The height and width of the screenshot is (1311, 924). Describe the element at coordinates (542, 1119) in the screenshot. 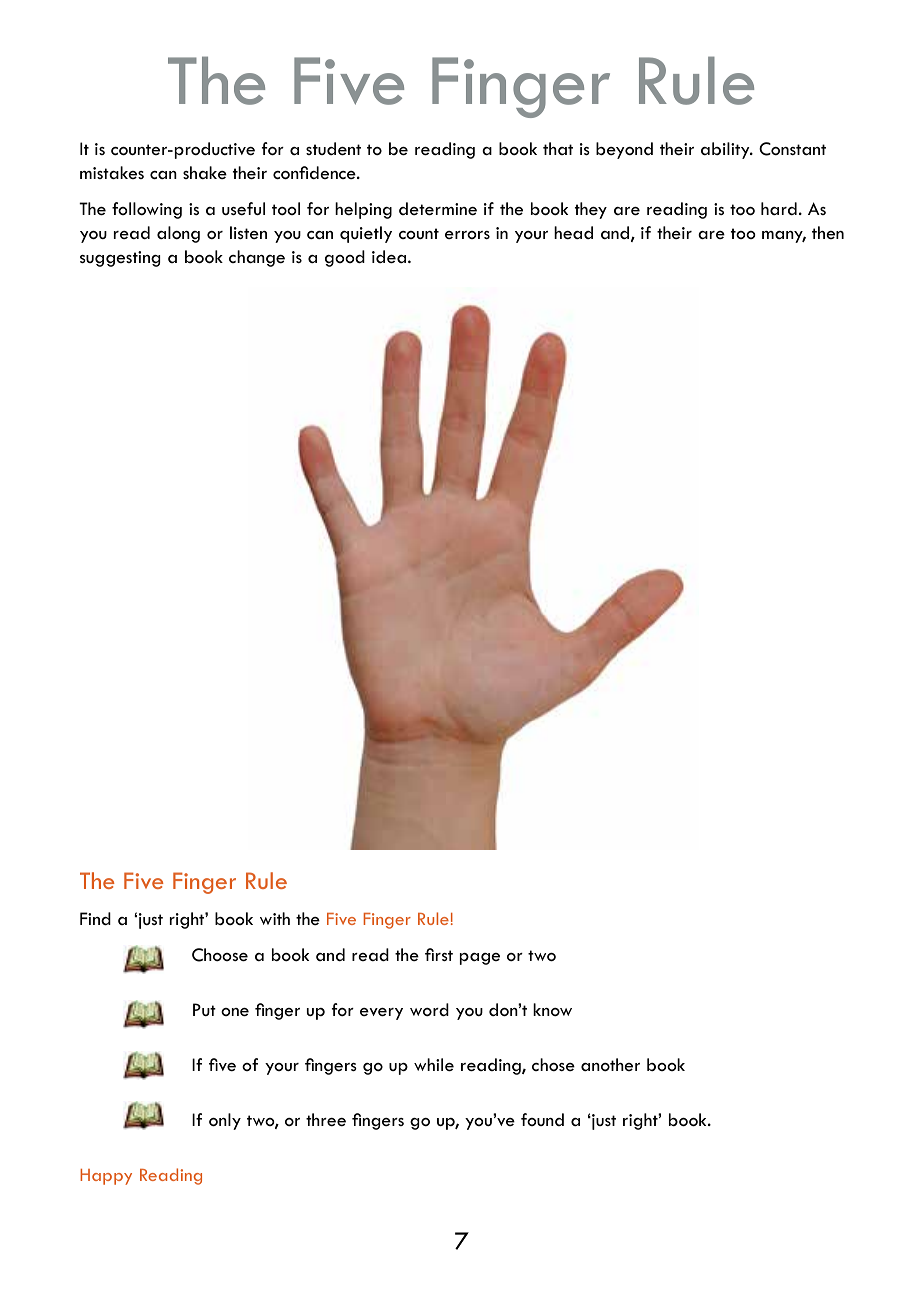

I see `found` at that location.
